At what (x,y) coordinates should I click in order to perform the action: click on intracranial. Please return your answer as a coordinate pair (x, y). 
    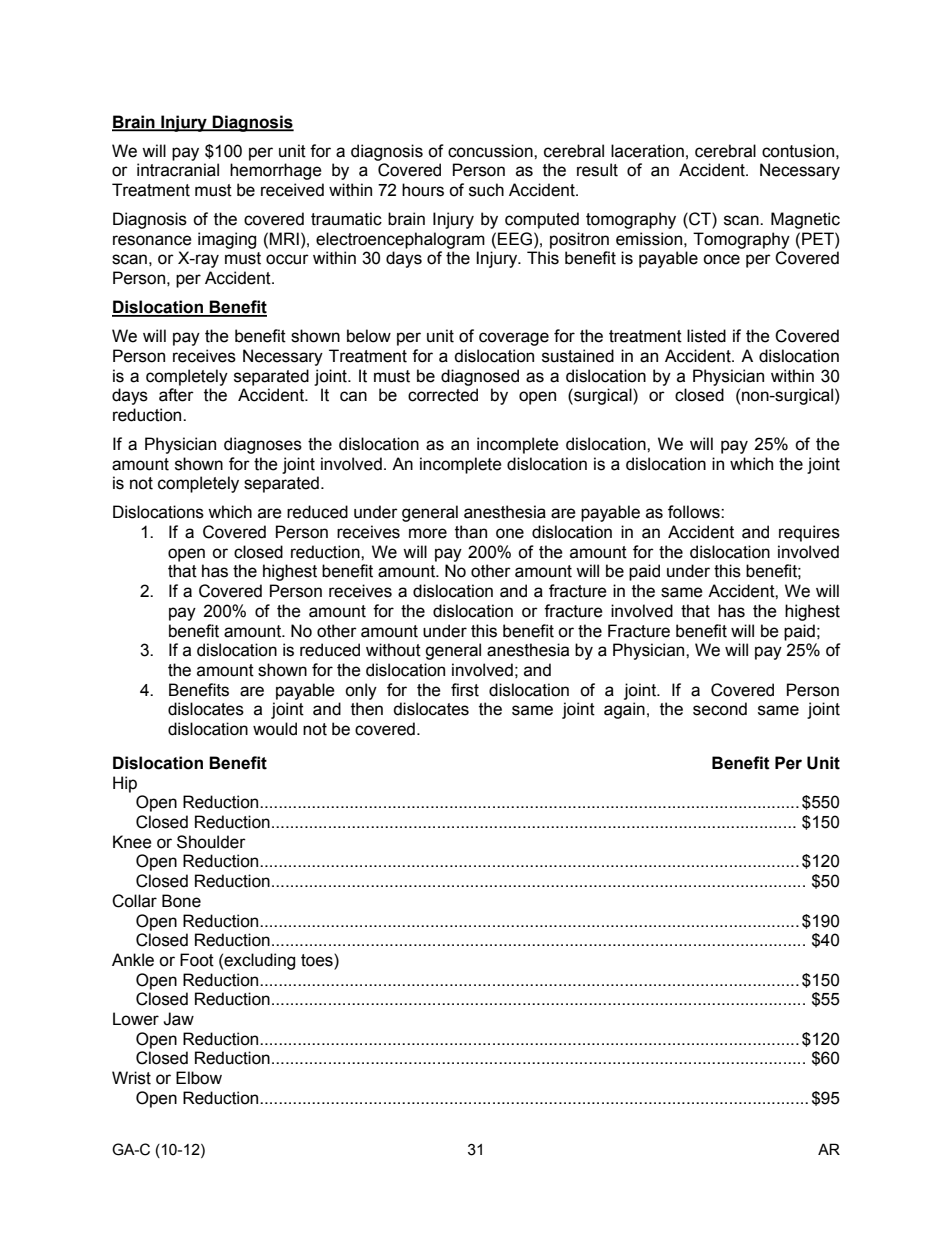
    Looking at the image, I should click on (178, 170).
